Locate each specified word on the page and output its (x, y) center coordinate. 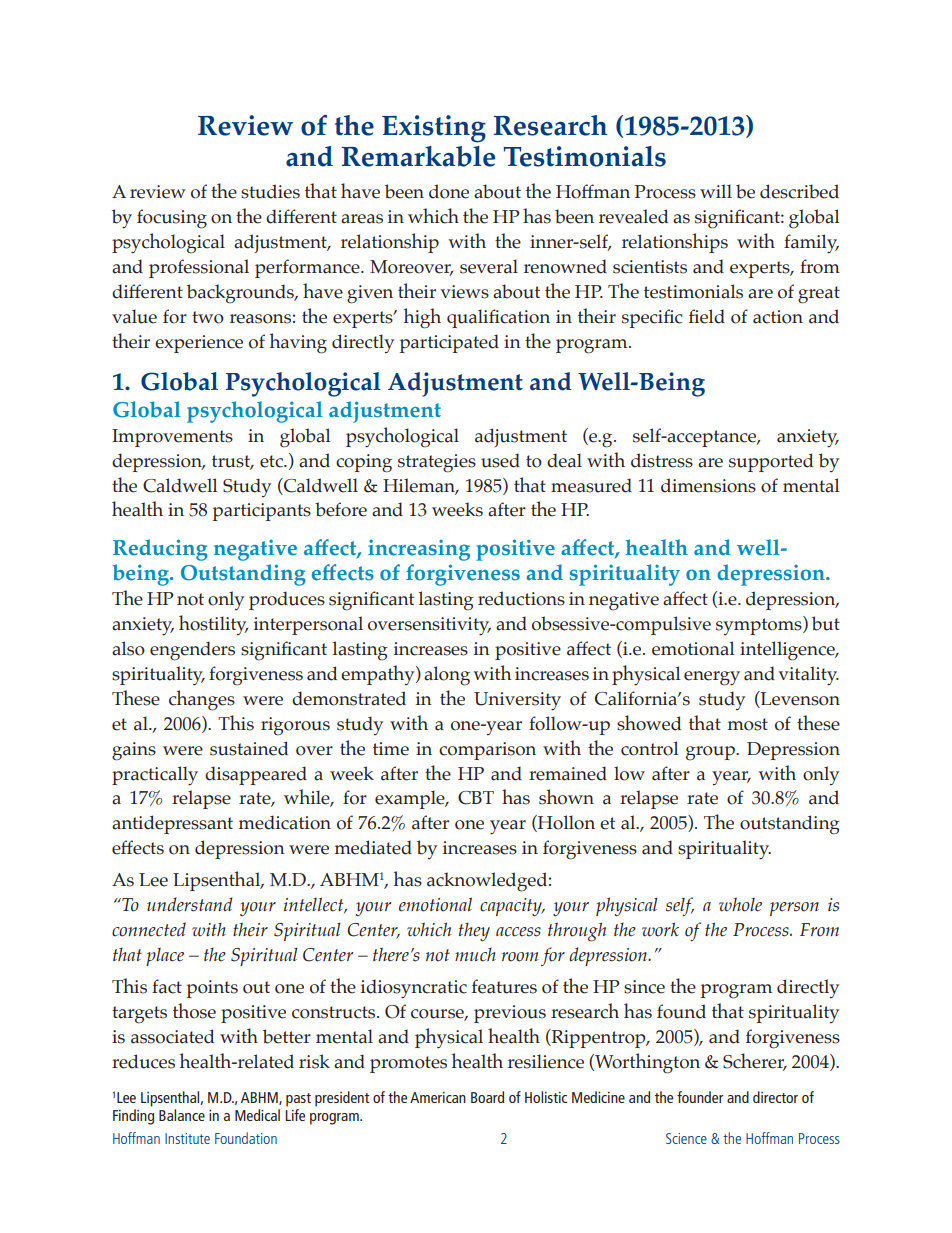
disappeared (256, 775)
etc (272, 461)
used (500, 460)
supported (771, 462)
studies (270, 191)
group (711, 753)
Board (487, 1097)
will (716, 191)
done (449, 191)
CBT (476, 798)
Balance (182, 1115)
